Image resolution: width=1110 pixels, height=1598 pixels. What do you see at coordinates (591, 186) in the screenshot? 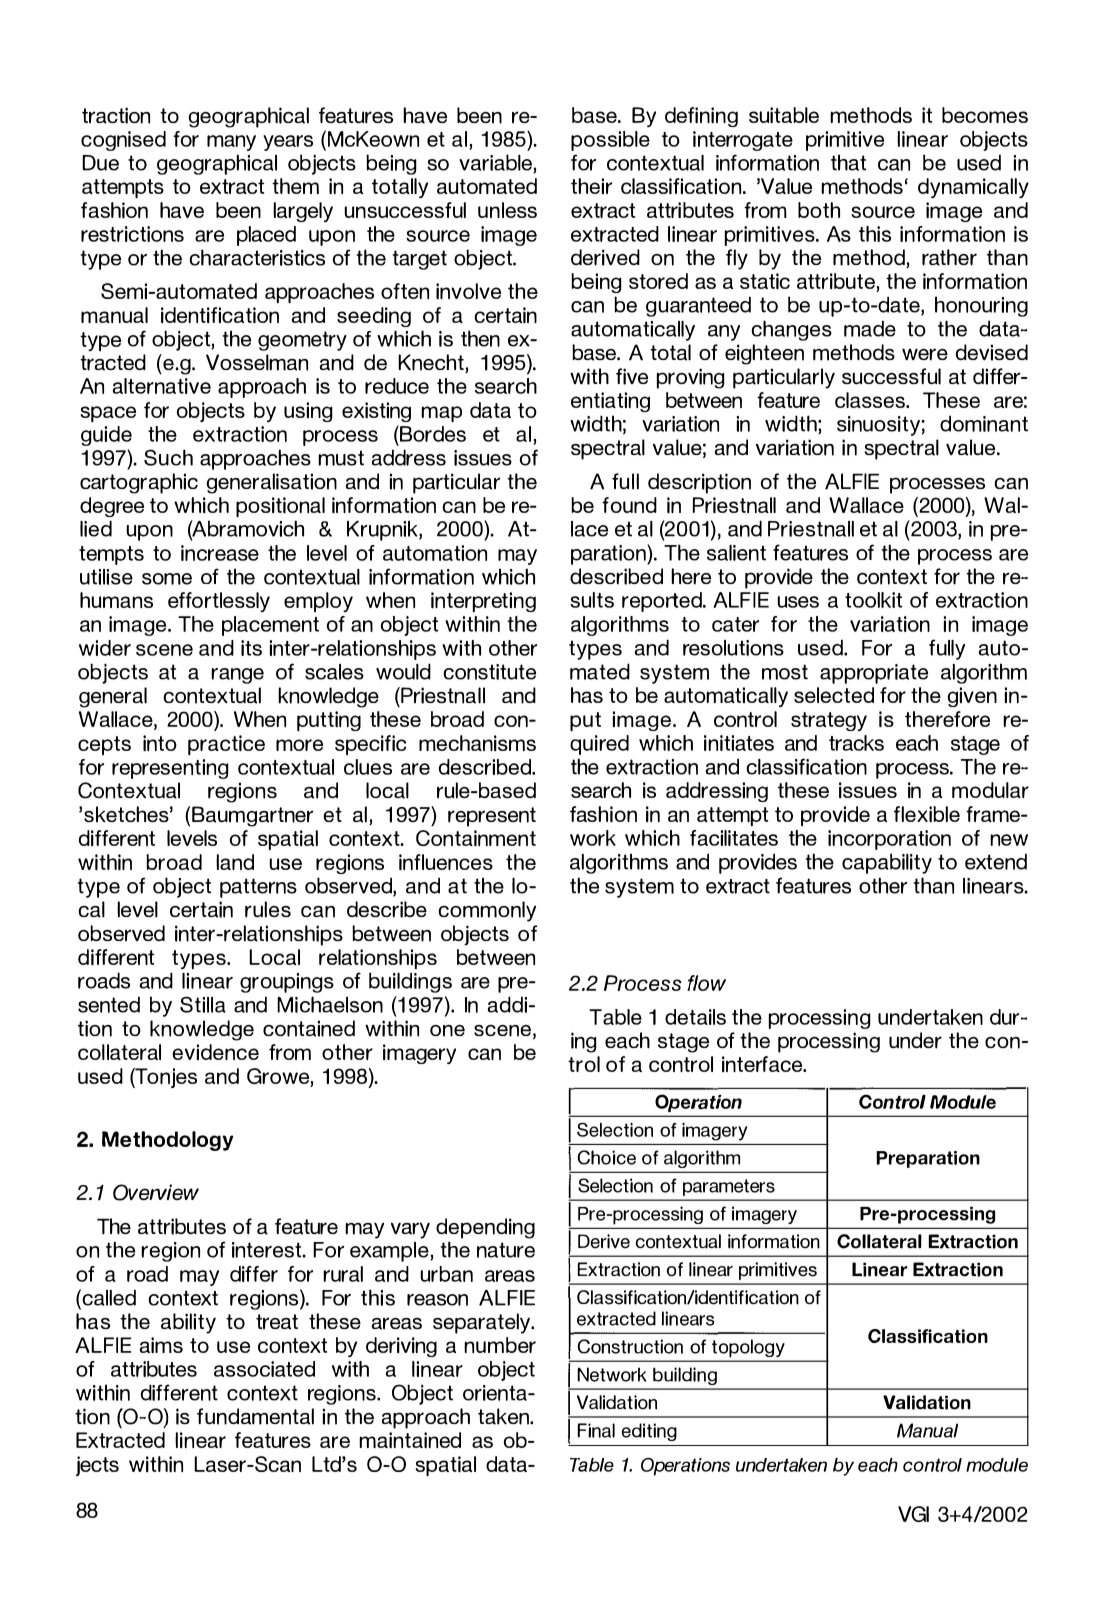
I see `their` at bounding box center [591, 186].
